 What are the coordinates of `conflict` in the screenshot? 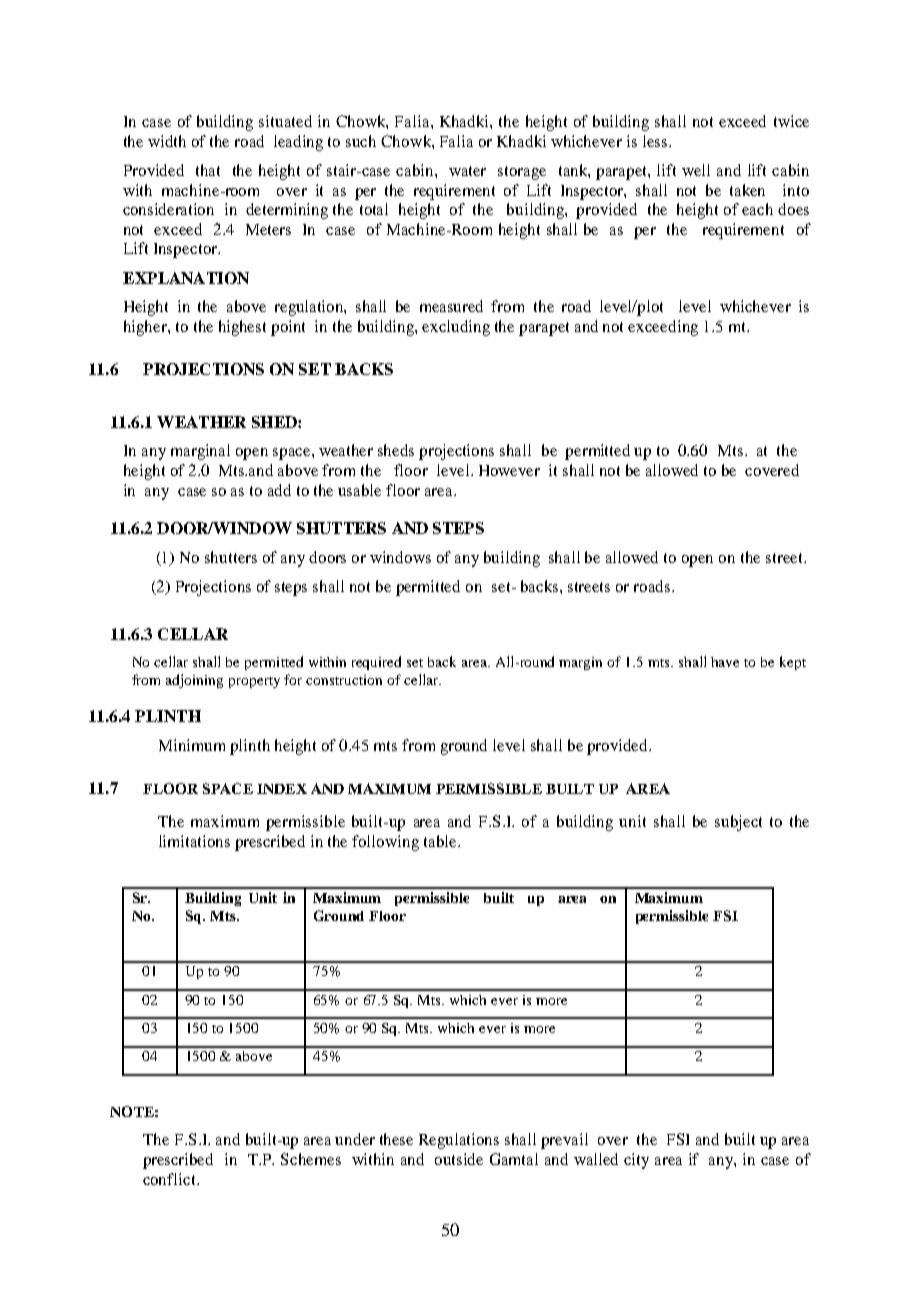 It's located at (170, 1179).
